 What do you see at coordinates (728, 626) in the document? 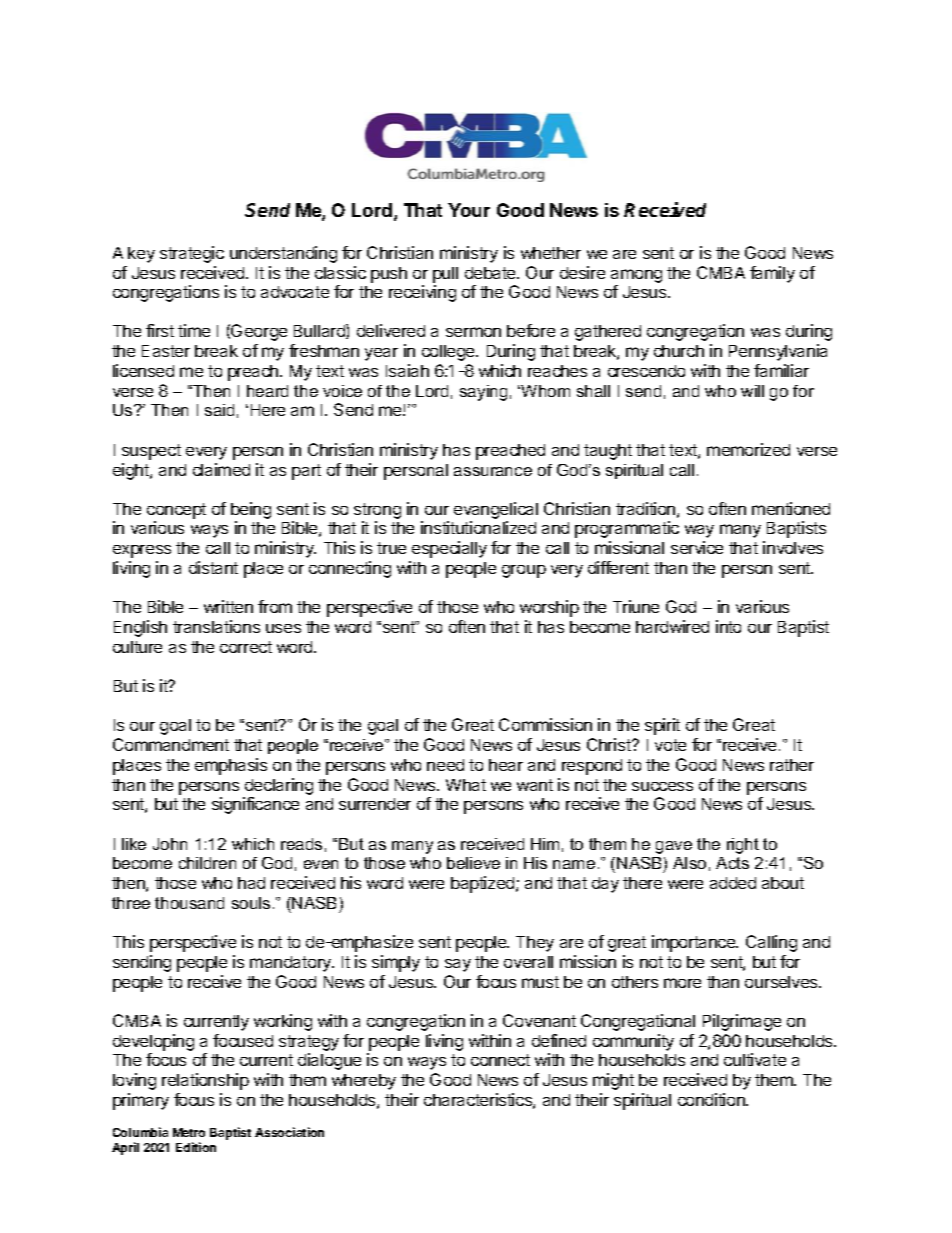
I see `into` at bounding box center [728, 626].
